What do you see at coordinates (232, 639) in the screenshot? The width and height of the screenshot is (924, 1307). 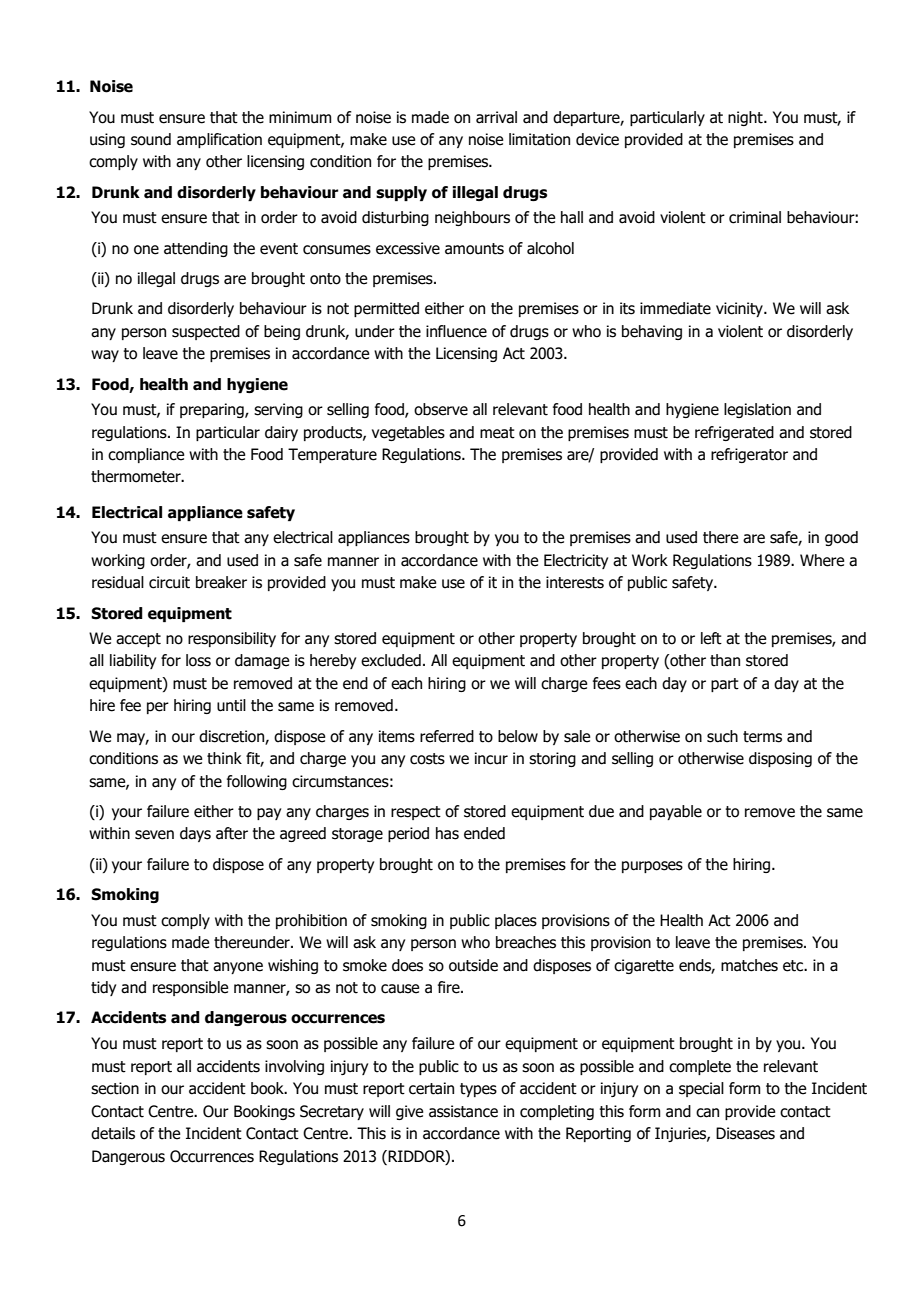 I see `responsibility` at bounding box center [232, 639].
